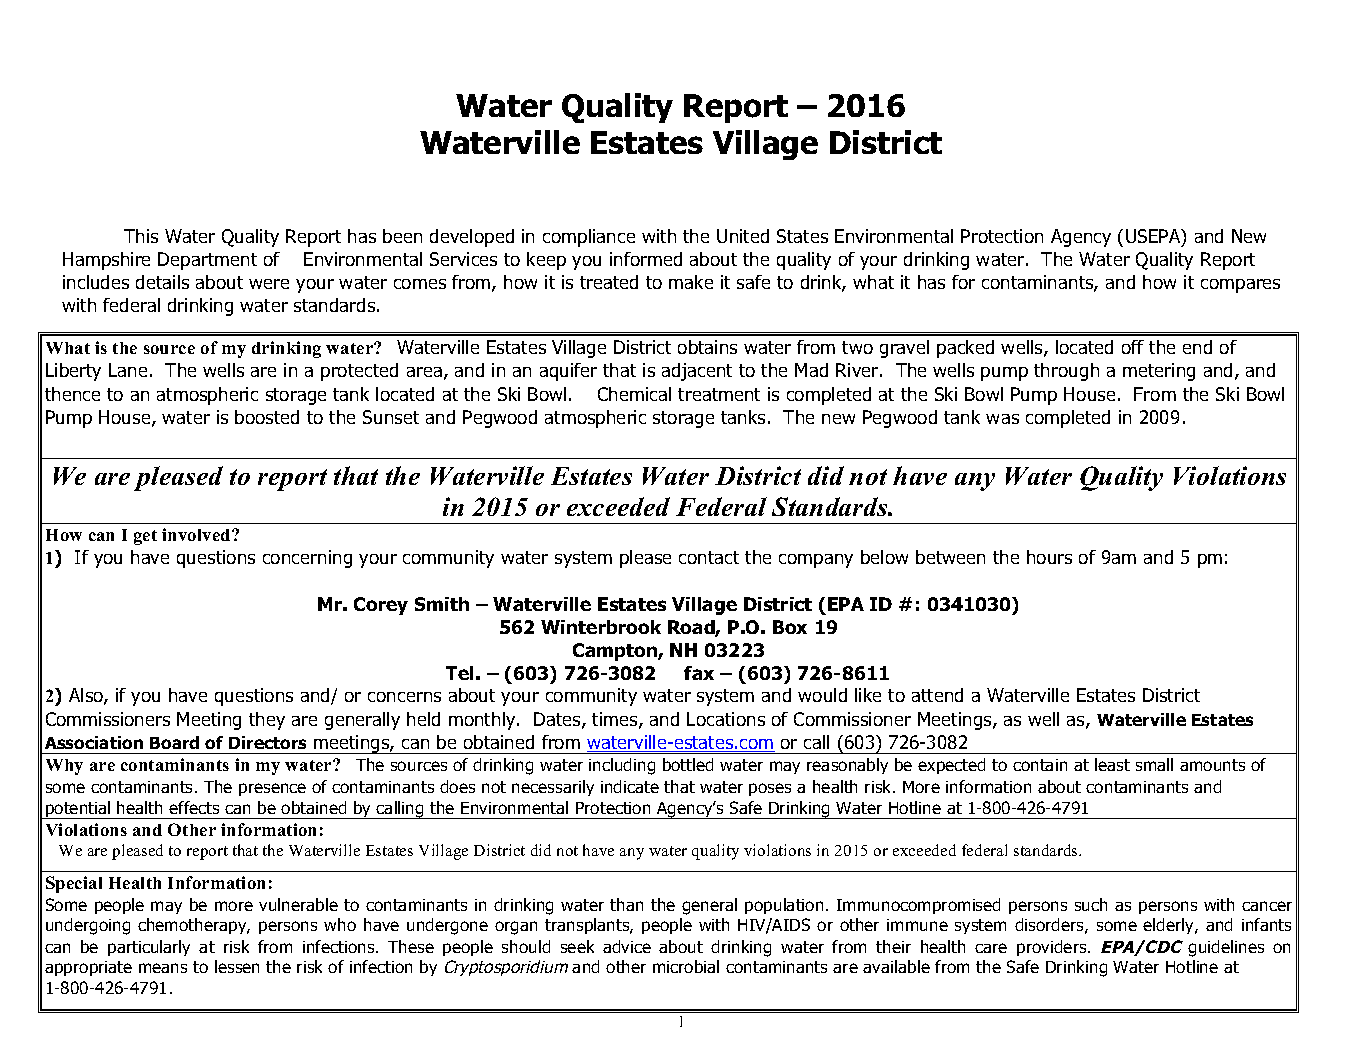 This page has height=1058, width=1370. Describe the element at coordinates (207, 261) in the page. I see `Department` at that location.
